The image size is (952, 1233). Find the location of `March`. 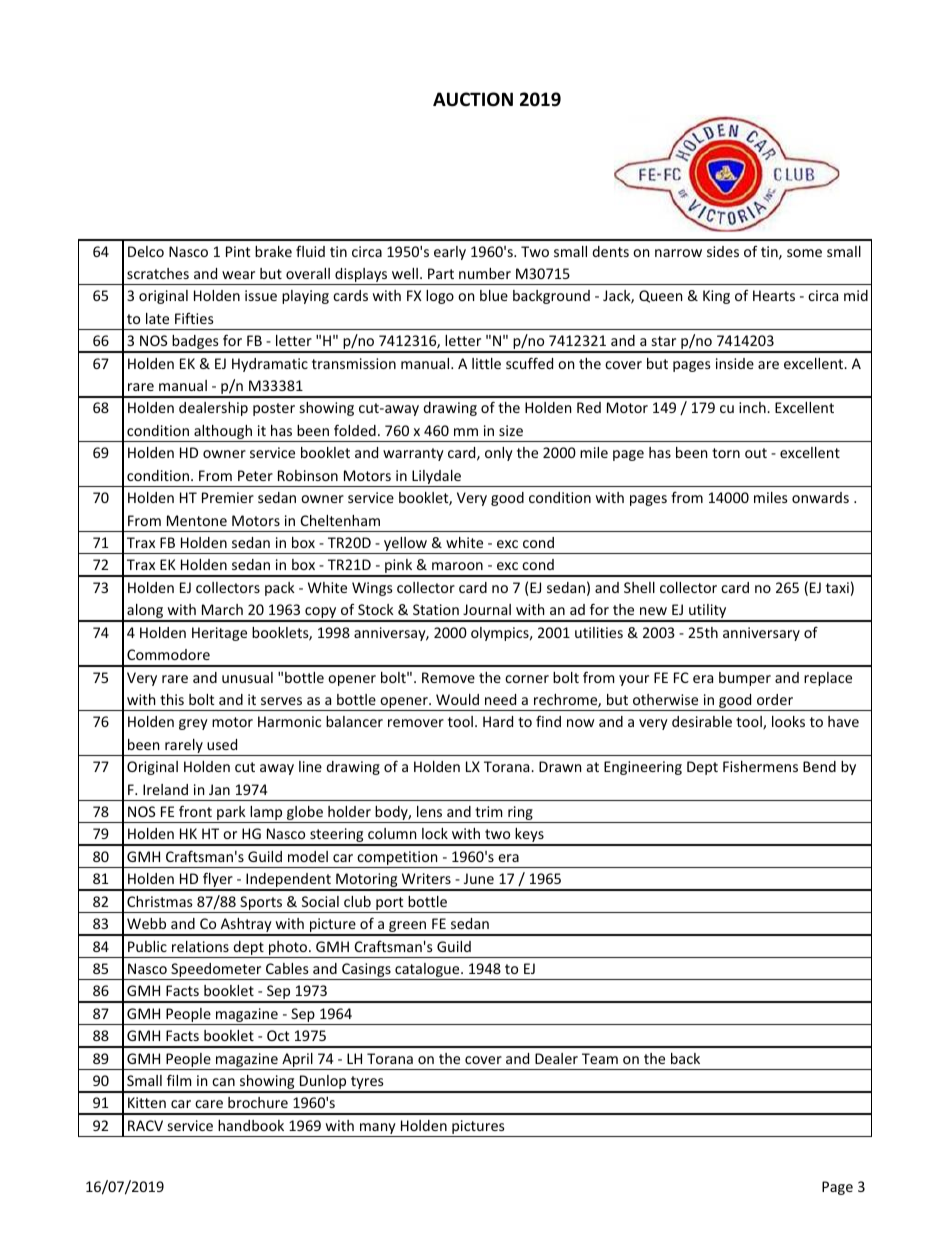

March is located at coordinates (222, 609).
